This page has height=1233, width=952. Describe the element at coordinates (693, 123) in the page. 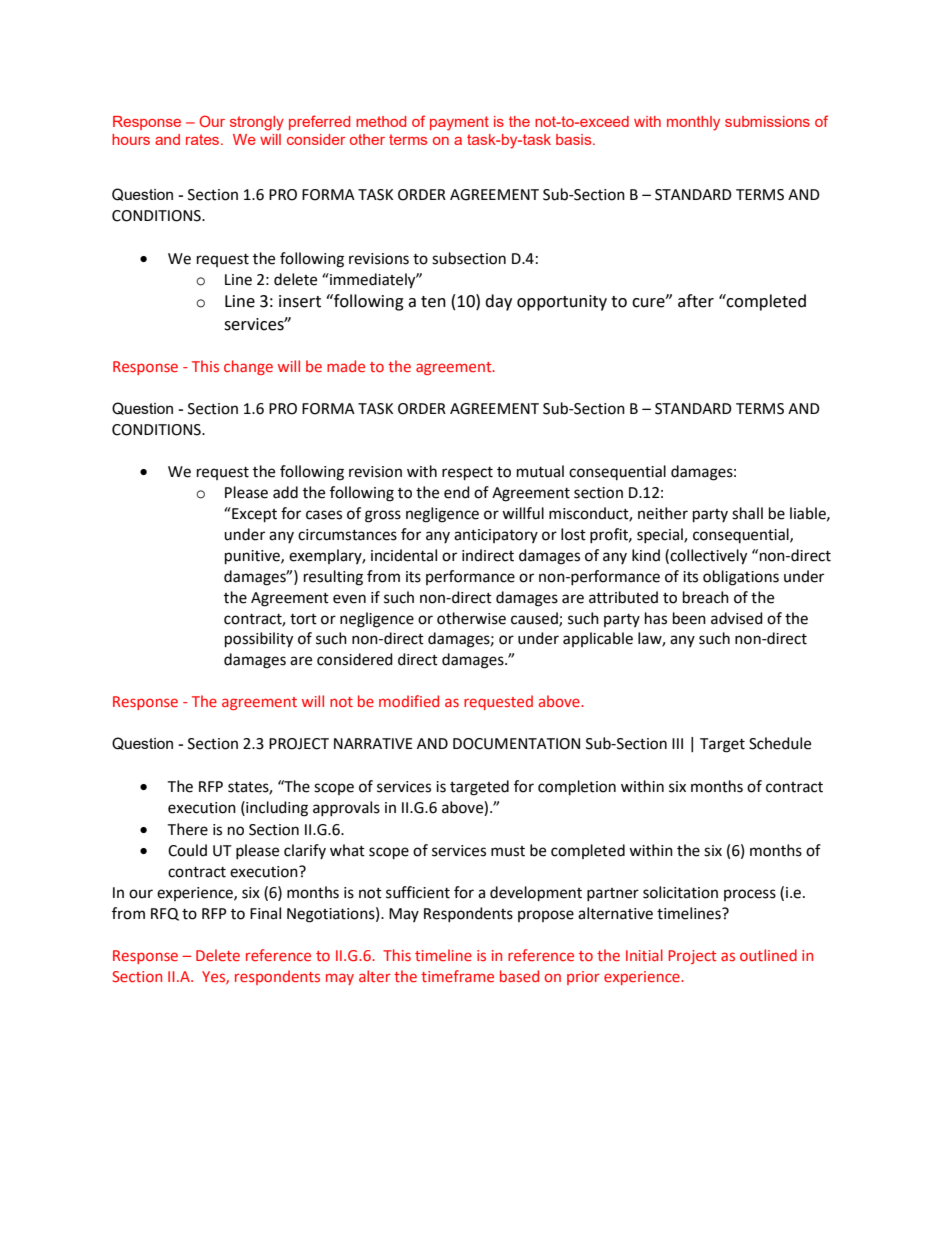

I see `monthly` at that location.
